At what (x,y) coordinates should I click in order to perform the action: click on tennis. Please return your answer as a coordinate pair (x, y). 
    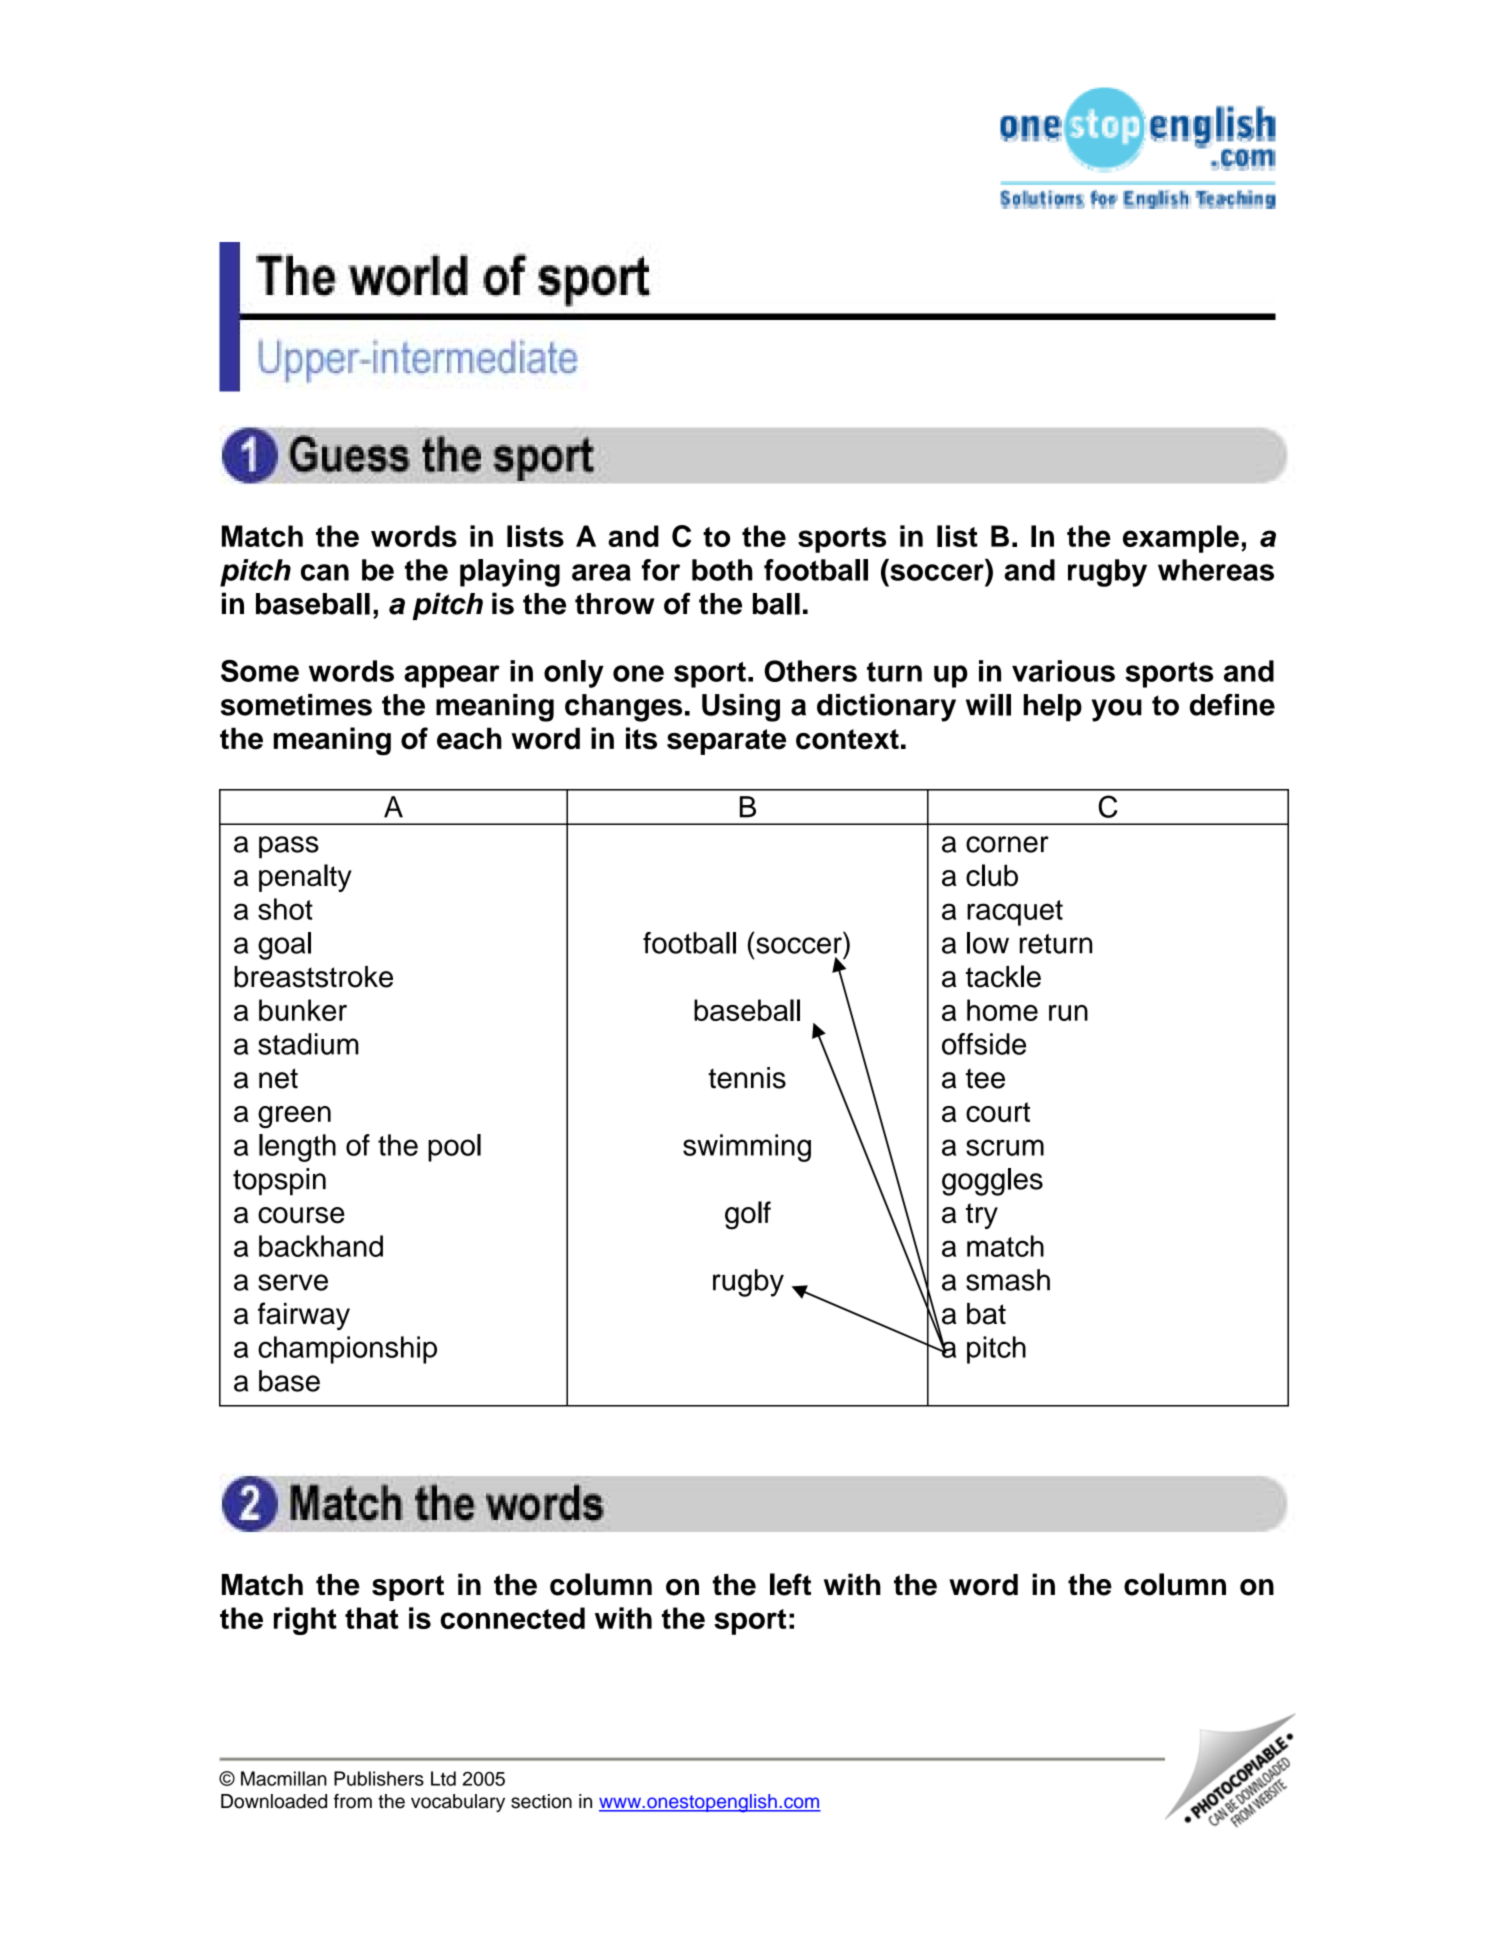
    Looking at the image, I should click on (747, 1078).
